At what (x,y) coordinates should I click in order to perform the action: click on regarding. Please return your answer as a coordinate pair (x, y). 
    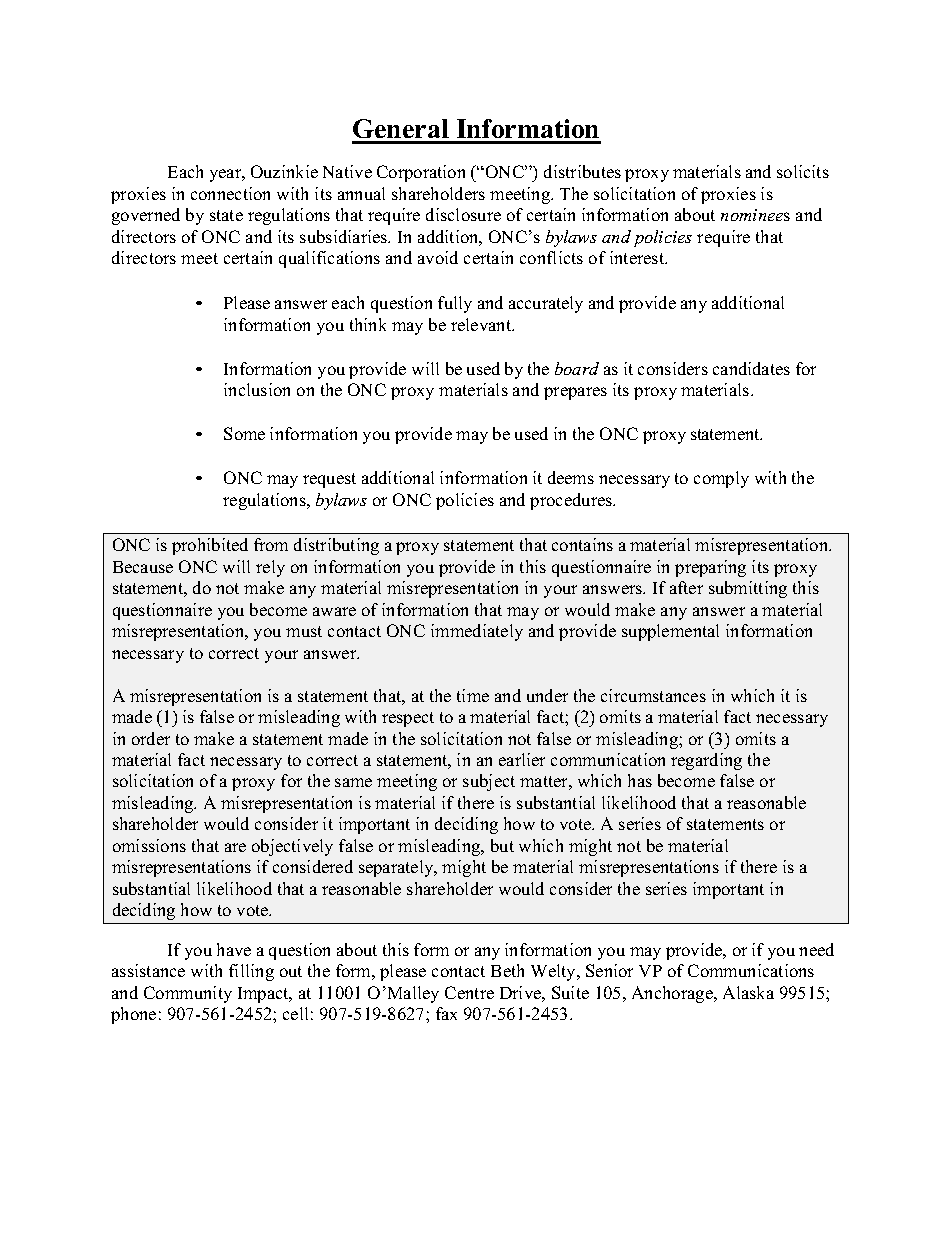
    Looking at the image, I should click on (706, 761).
